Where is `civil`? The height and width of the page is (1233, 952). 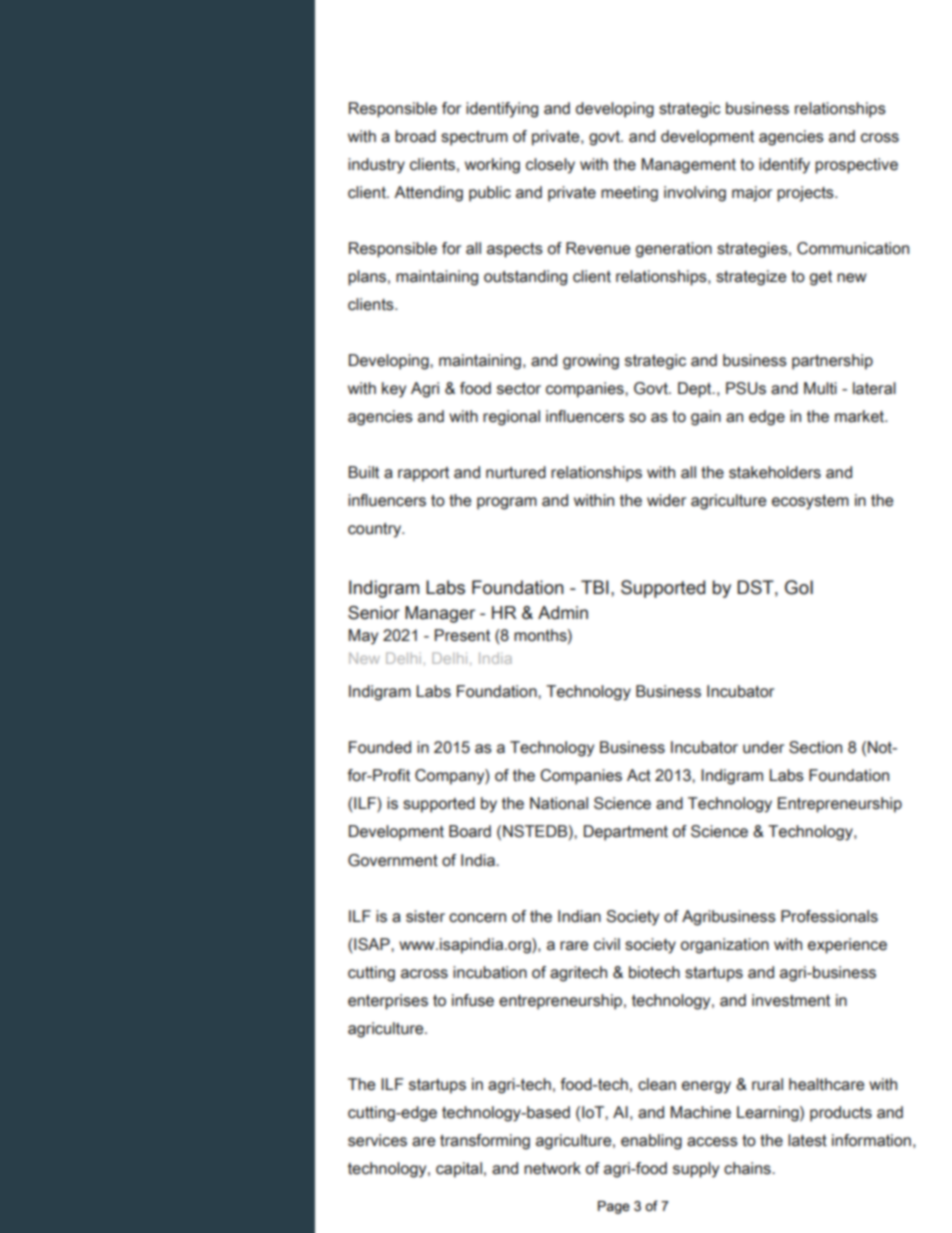
civil is located at coordinates (607, 944).
